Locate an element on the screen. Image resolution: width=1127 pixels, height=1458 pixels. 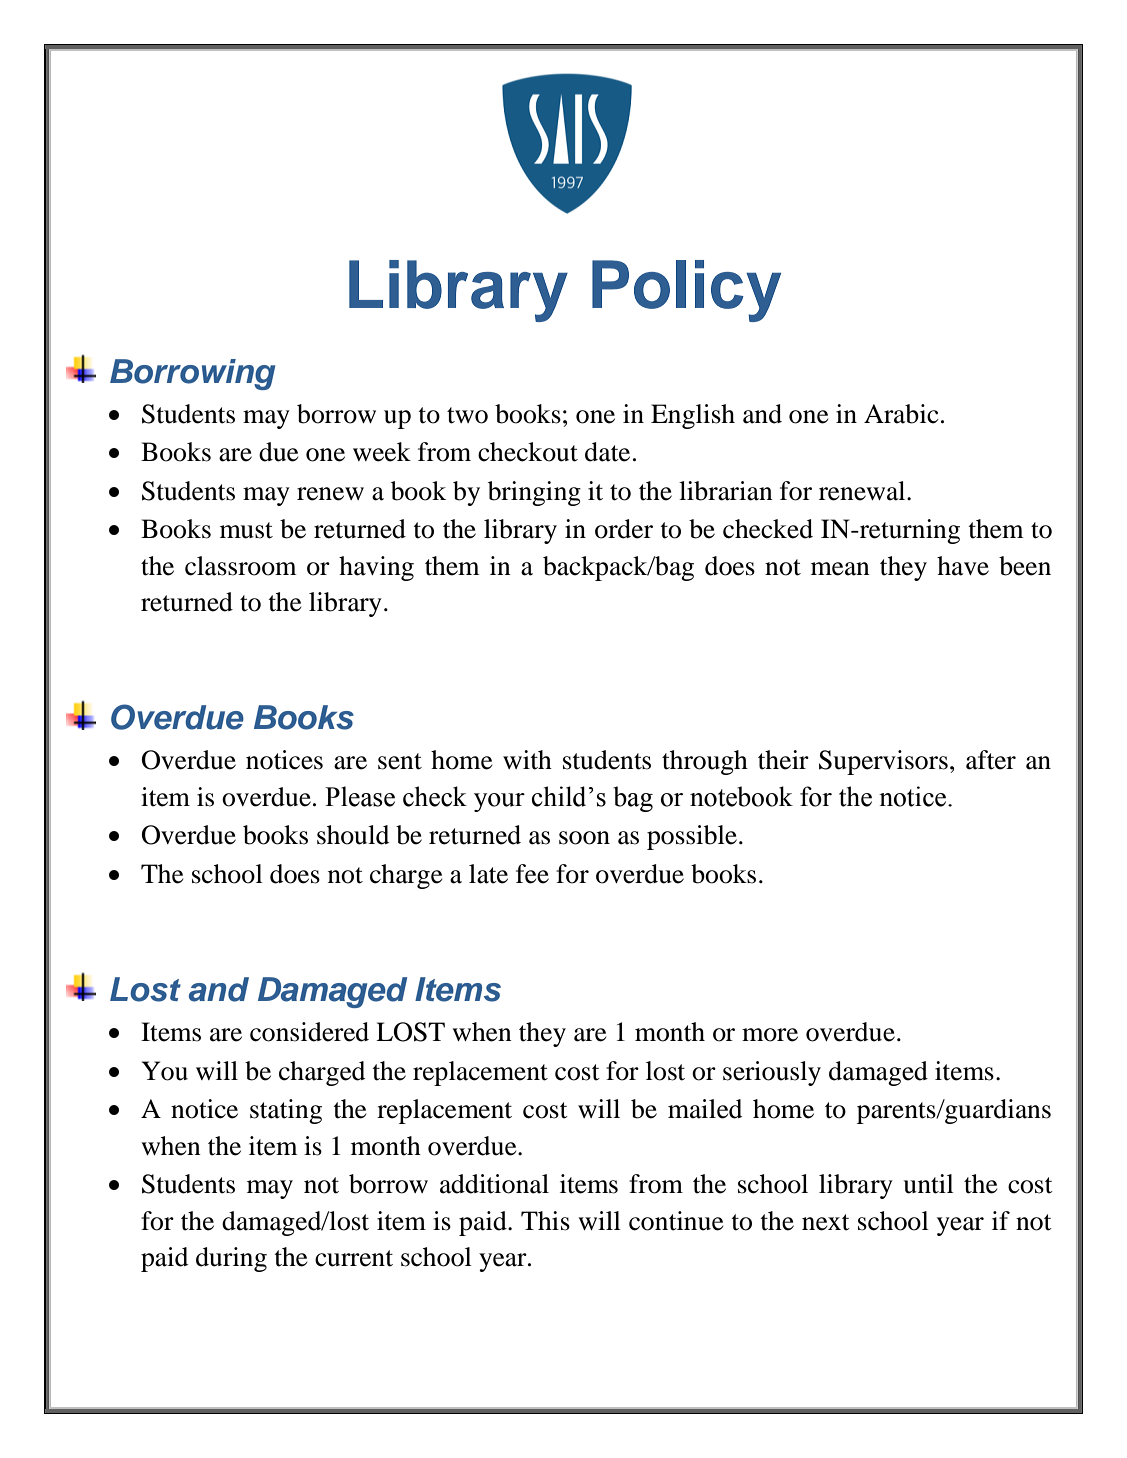
current is located at coordinates (354, 1258).
